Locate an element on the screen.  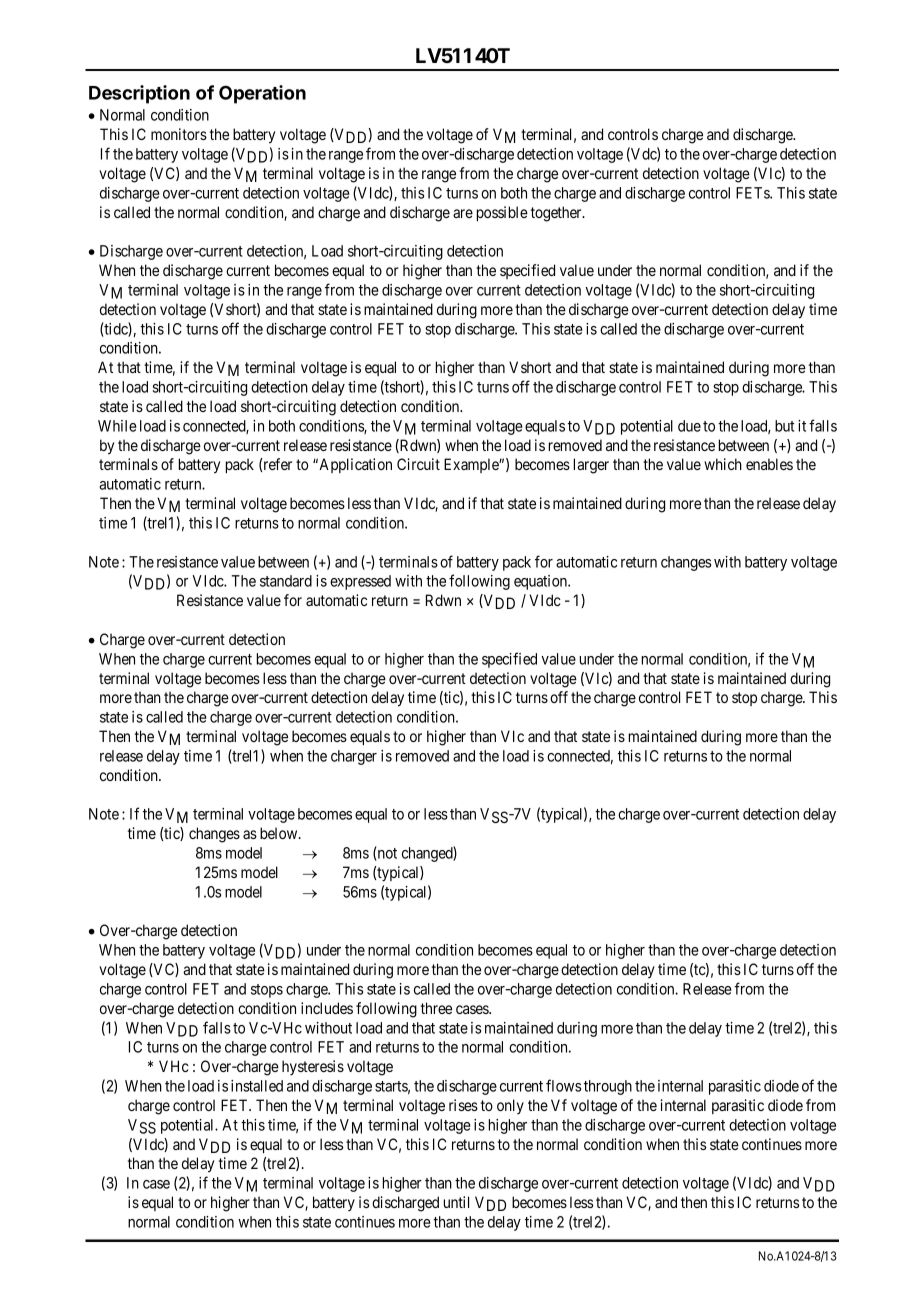
through is located at coordinates (608, 1087).
